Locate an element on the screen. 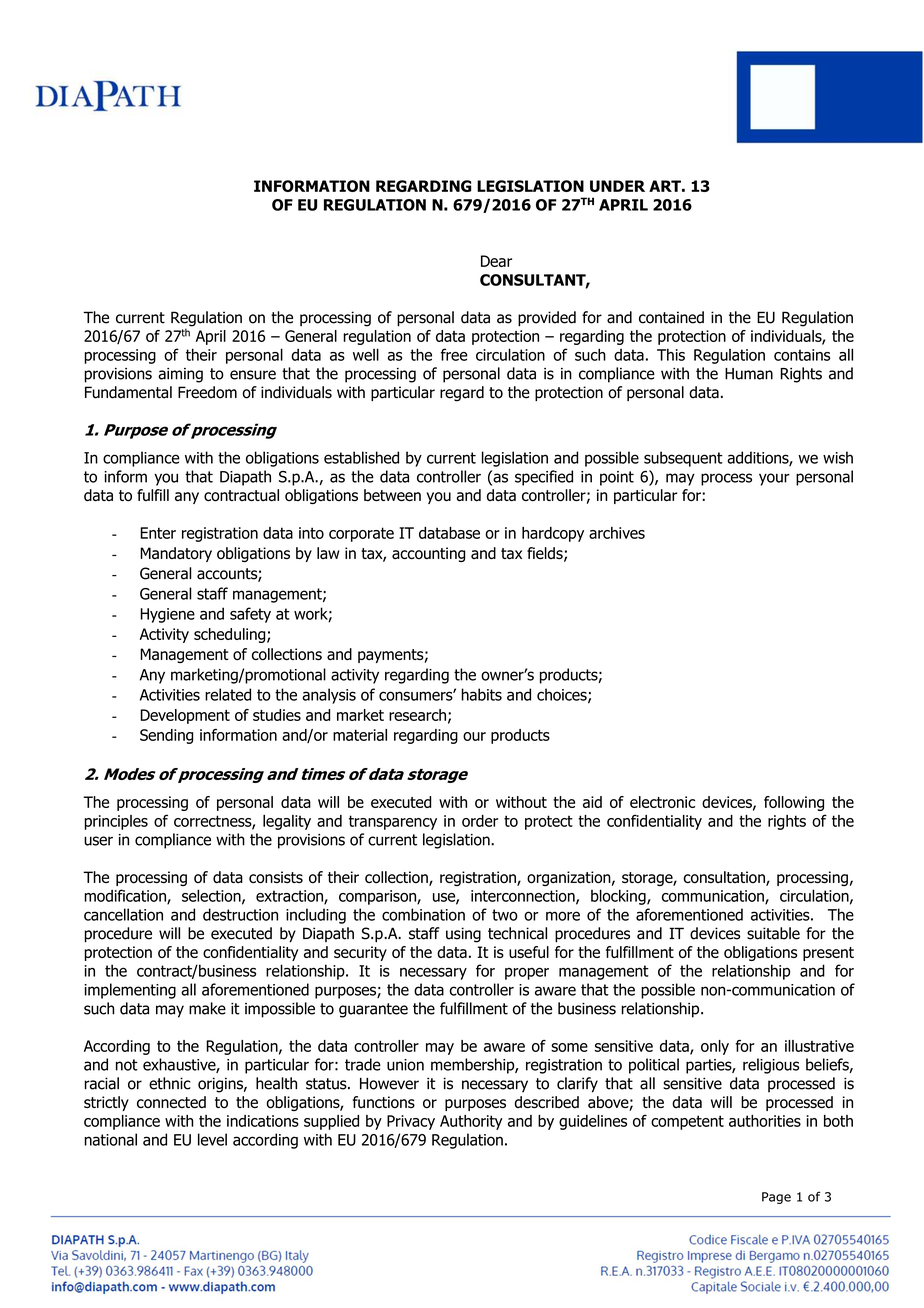 This screenshot has height=1308, width=924. your is located at coordinates (774, 479).
